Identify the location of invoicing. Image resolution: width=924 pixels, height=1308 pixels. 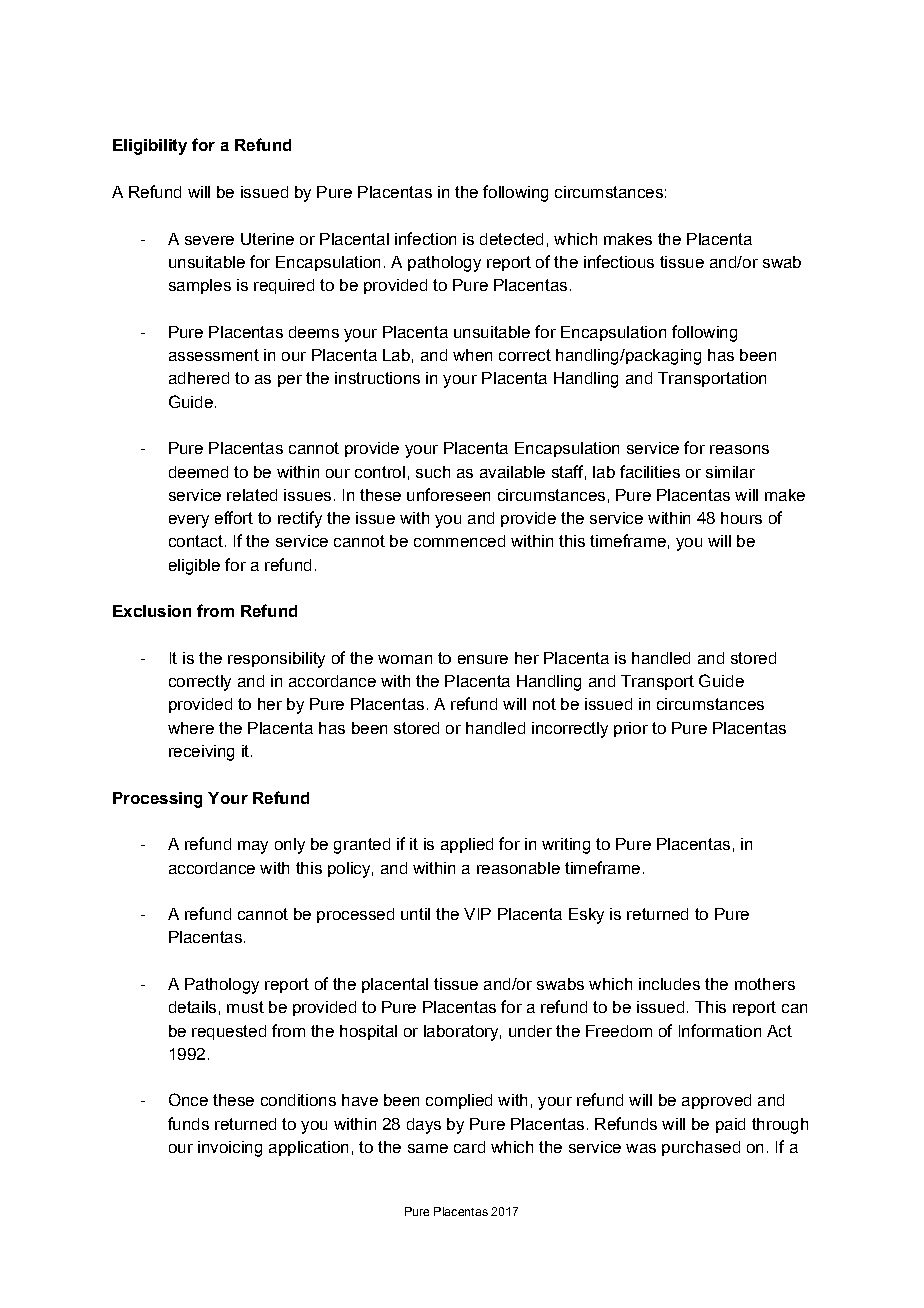
(230, 1149).
